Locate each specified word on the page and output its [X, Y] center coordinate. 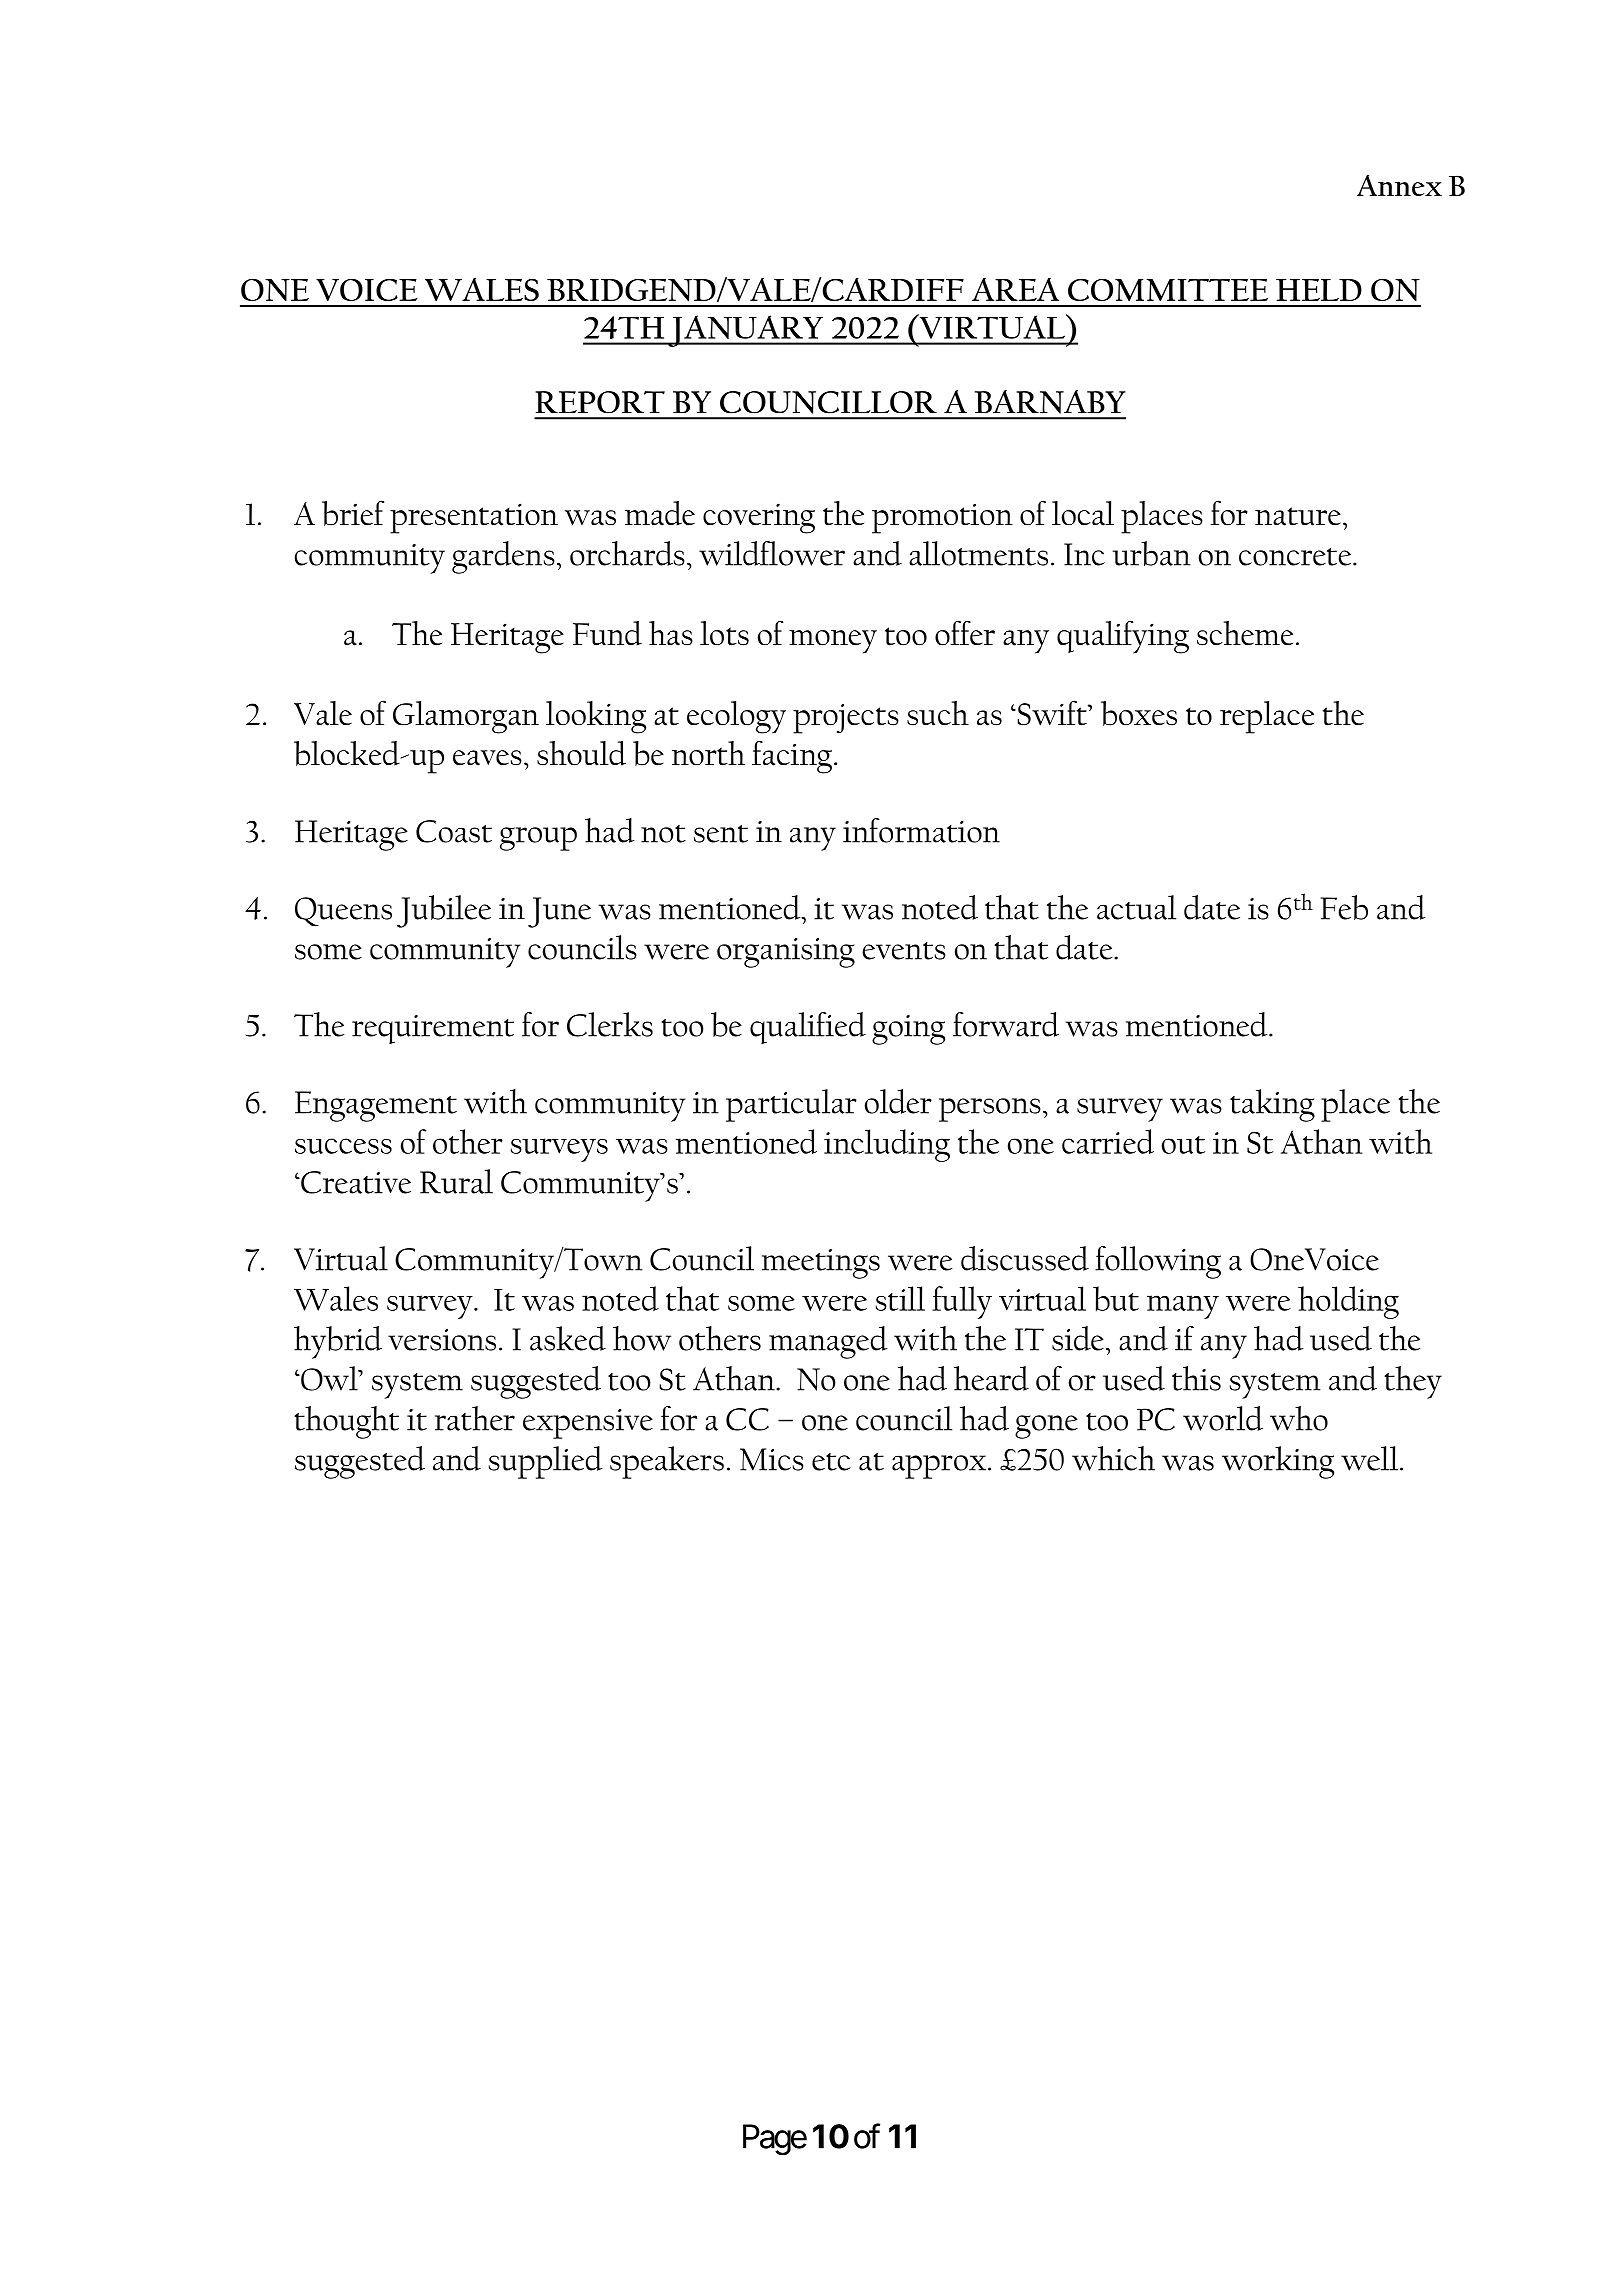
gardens [503, 557]
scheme [1245, 633]
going [908, 1030]
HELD [1319, 290]
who [1299, 1418]
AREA [1015, 289]
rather [475, 1418]
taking [1272, 1105]
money [833, 642]
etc [831, 1462]
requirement [433, 1029]
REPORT [600, 402]
